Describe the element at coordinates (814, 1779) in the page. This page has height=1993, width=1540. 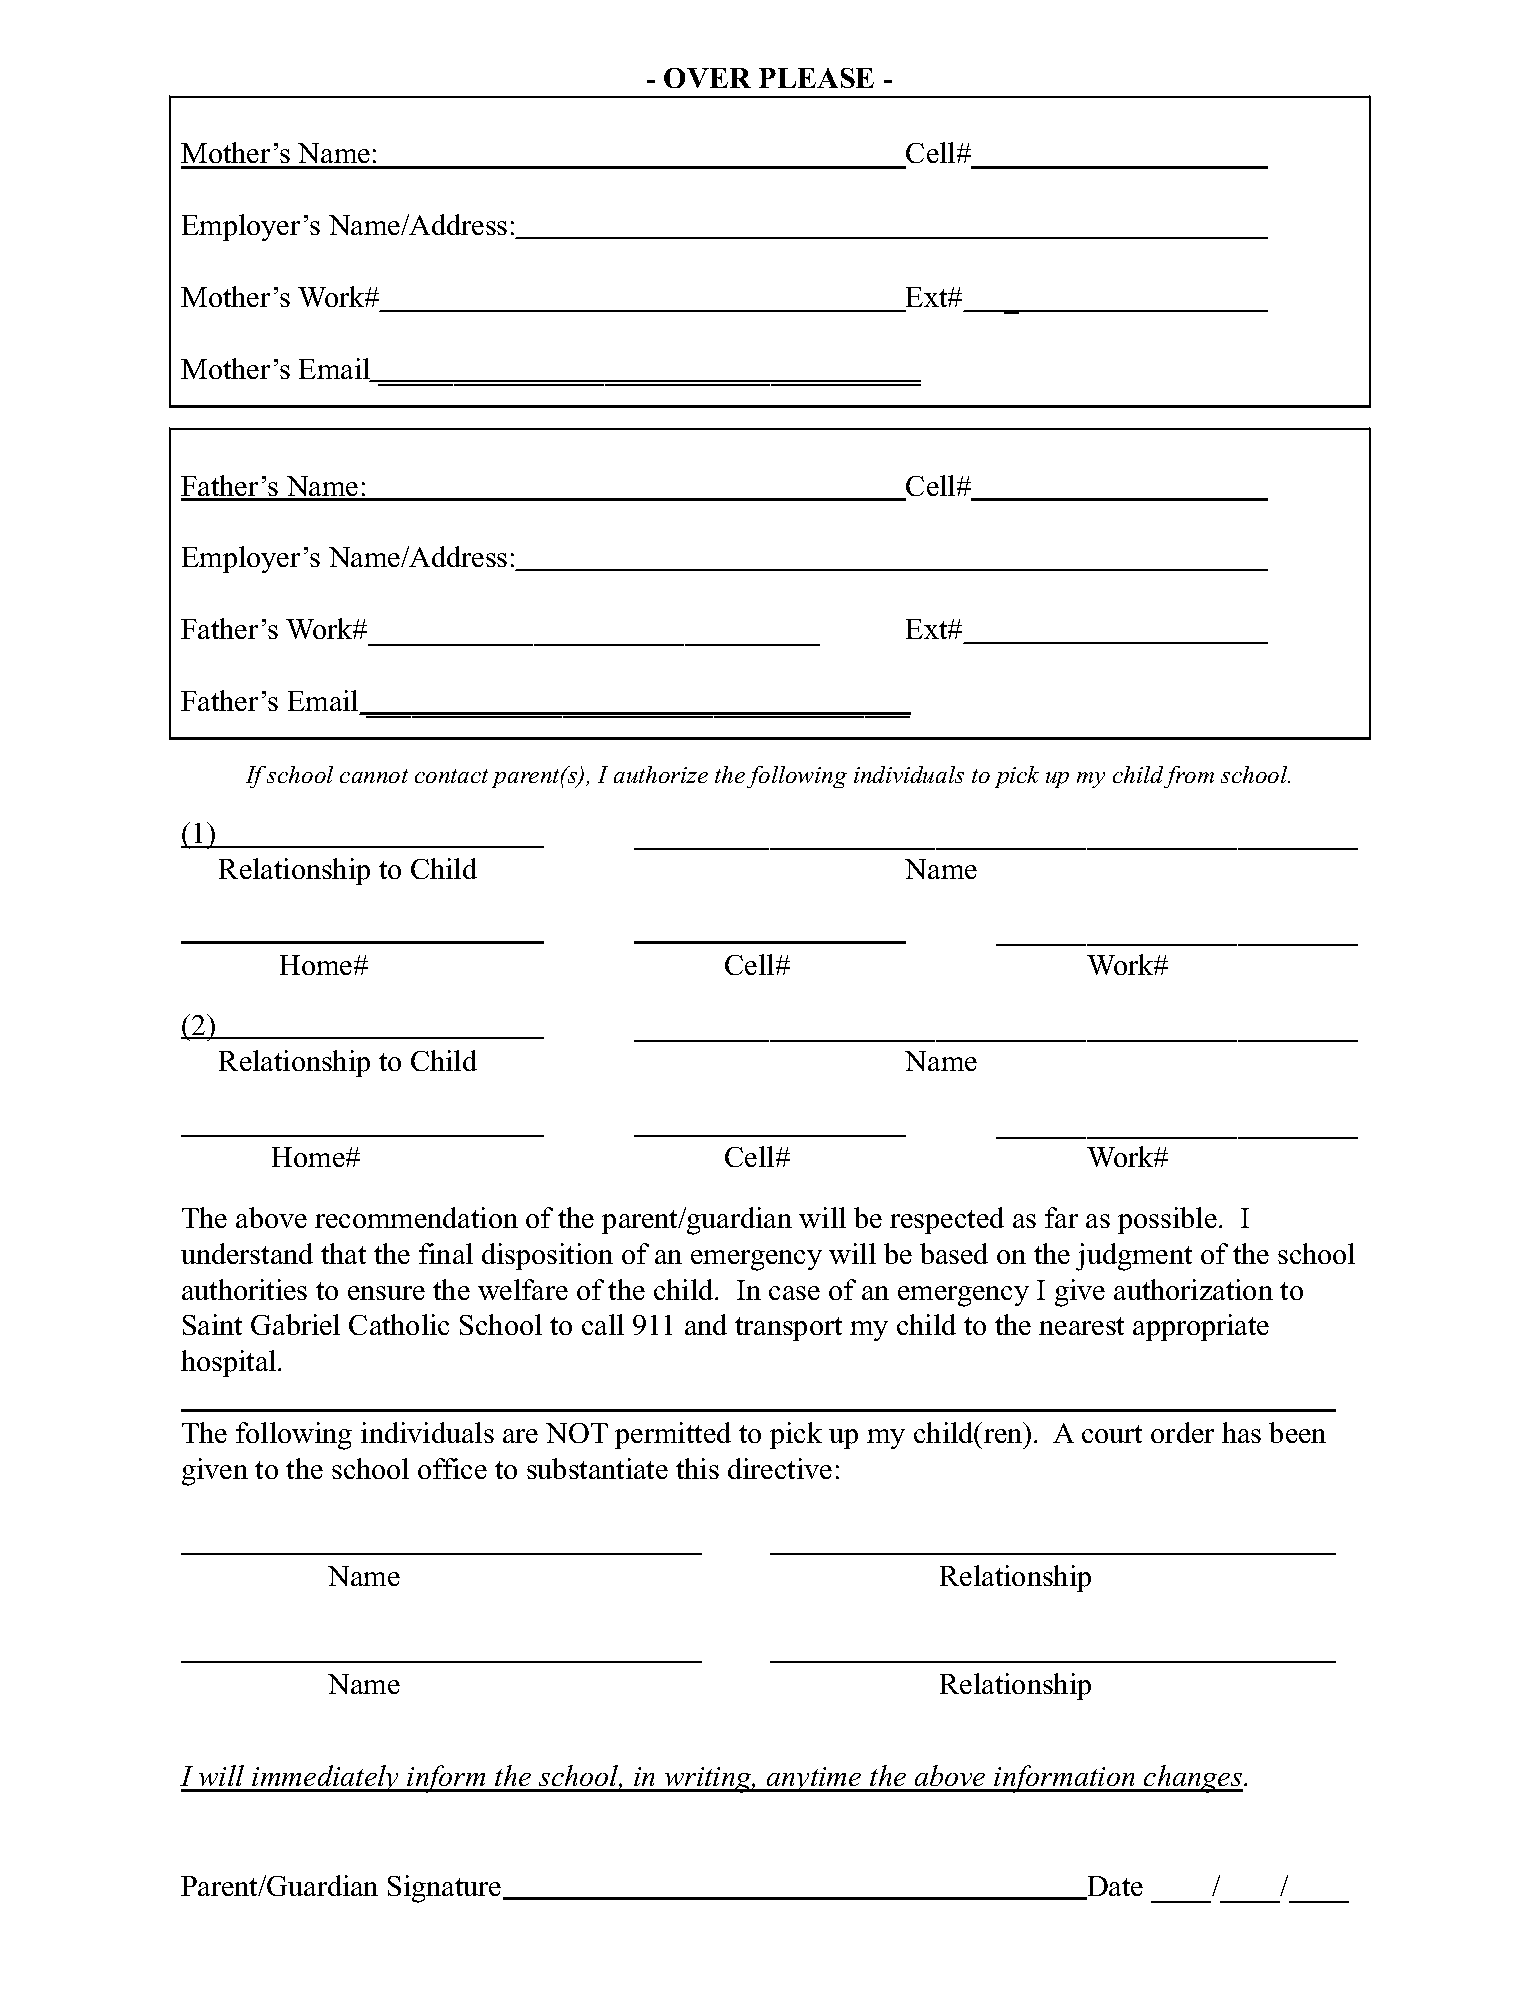
I see `anytime` at that location.
